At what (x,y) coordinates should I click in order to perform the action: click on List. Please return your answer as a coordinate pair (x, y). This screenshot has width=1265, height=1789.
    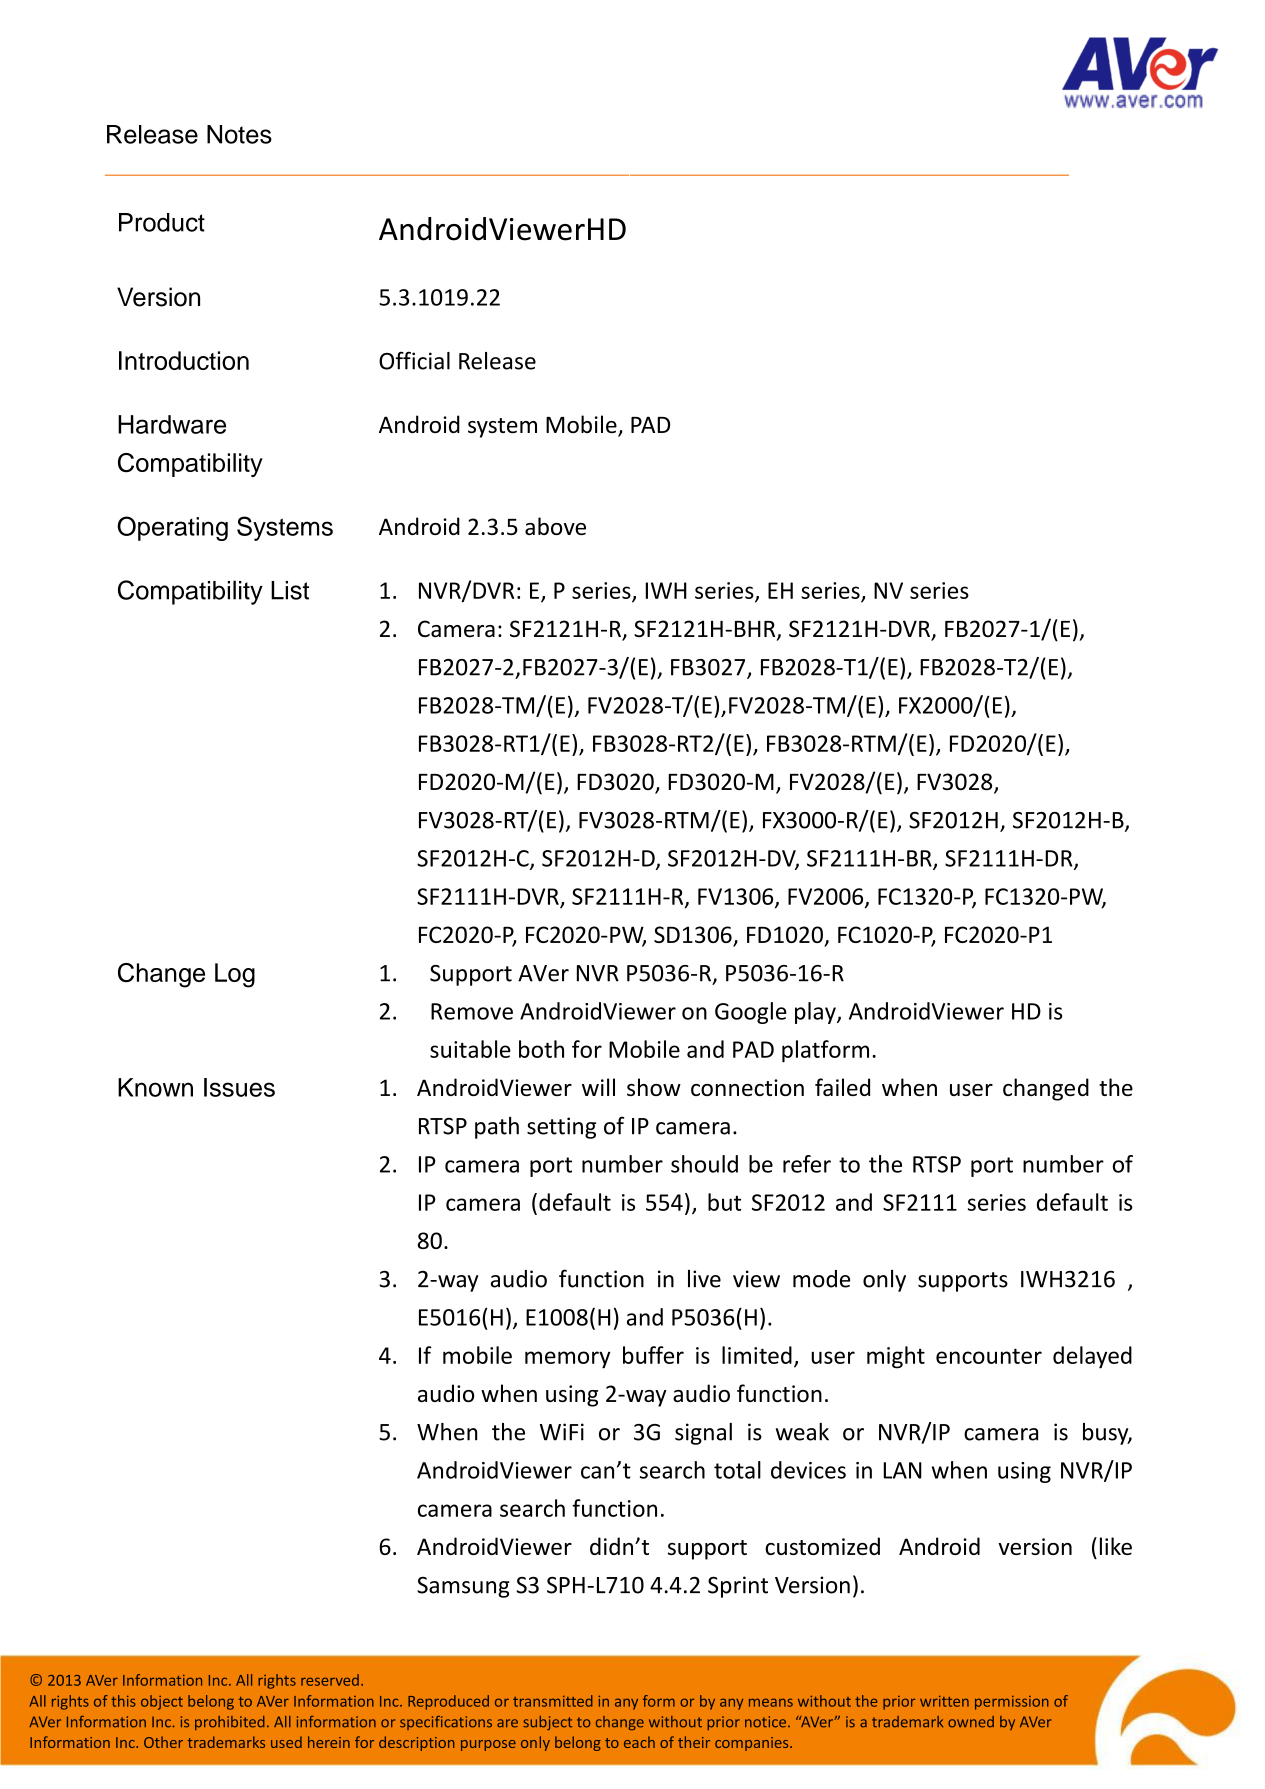
    Looking at the image, I should click on (290, 590).
